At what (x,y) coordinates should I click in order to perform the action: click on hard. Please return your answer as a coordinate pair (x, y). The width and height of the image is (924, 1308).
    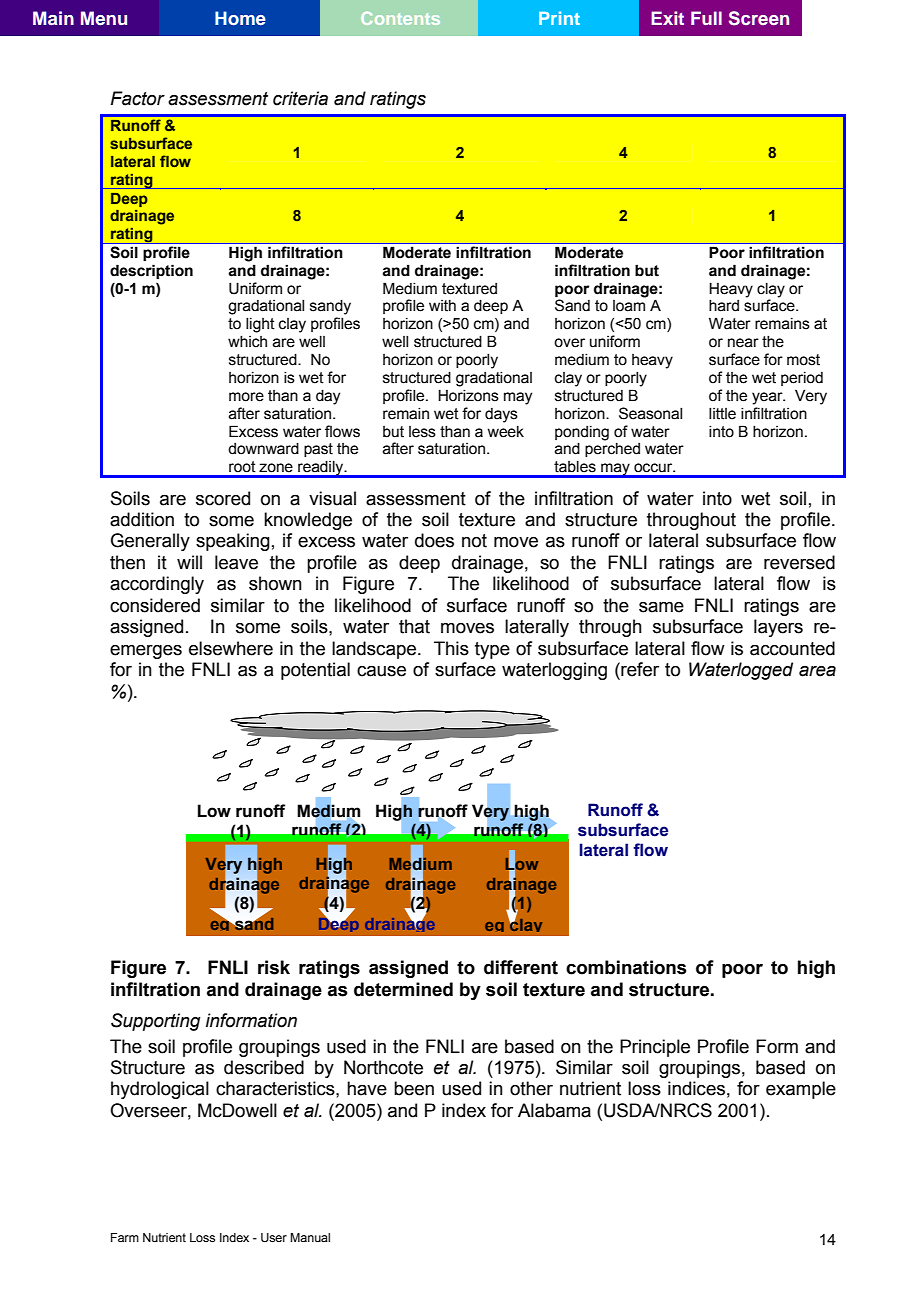
    Looking at the image, I should click on (724, 306).
